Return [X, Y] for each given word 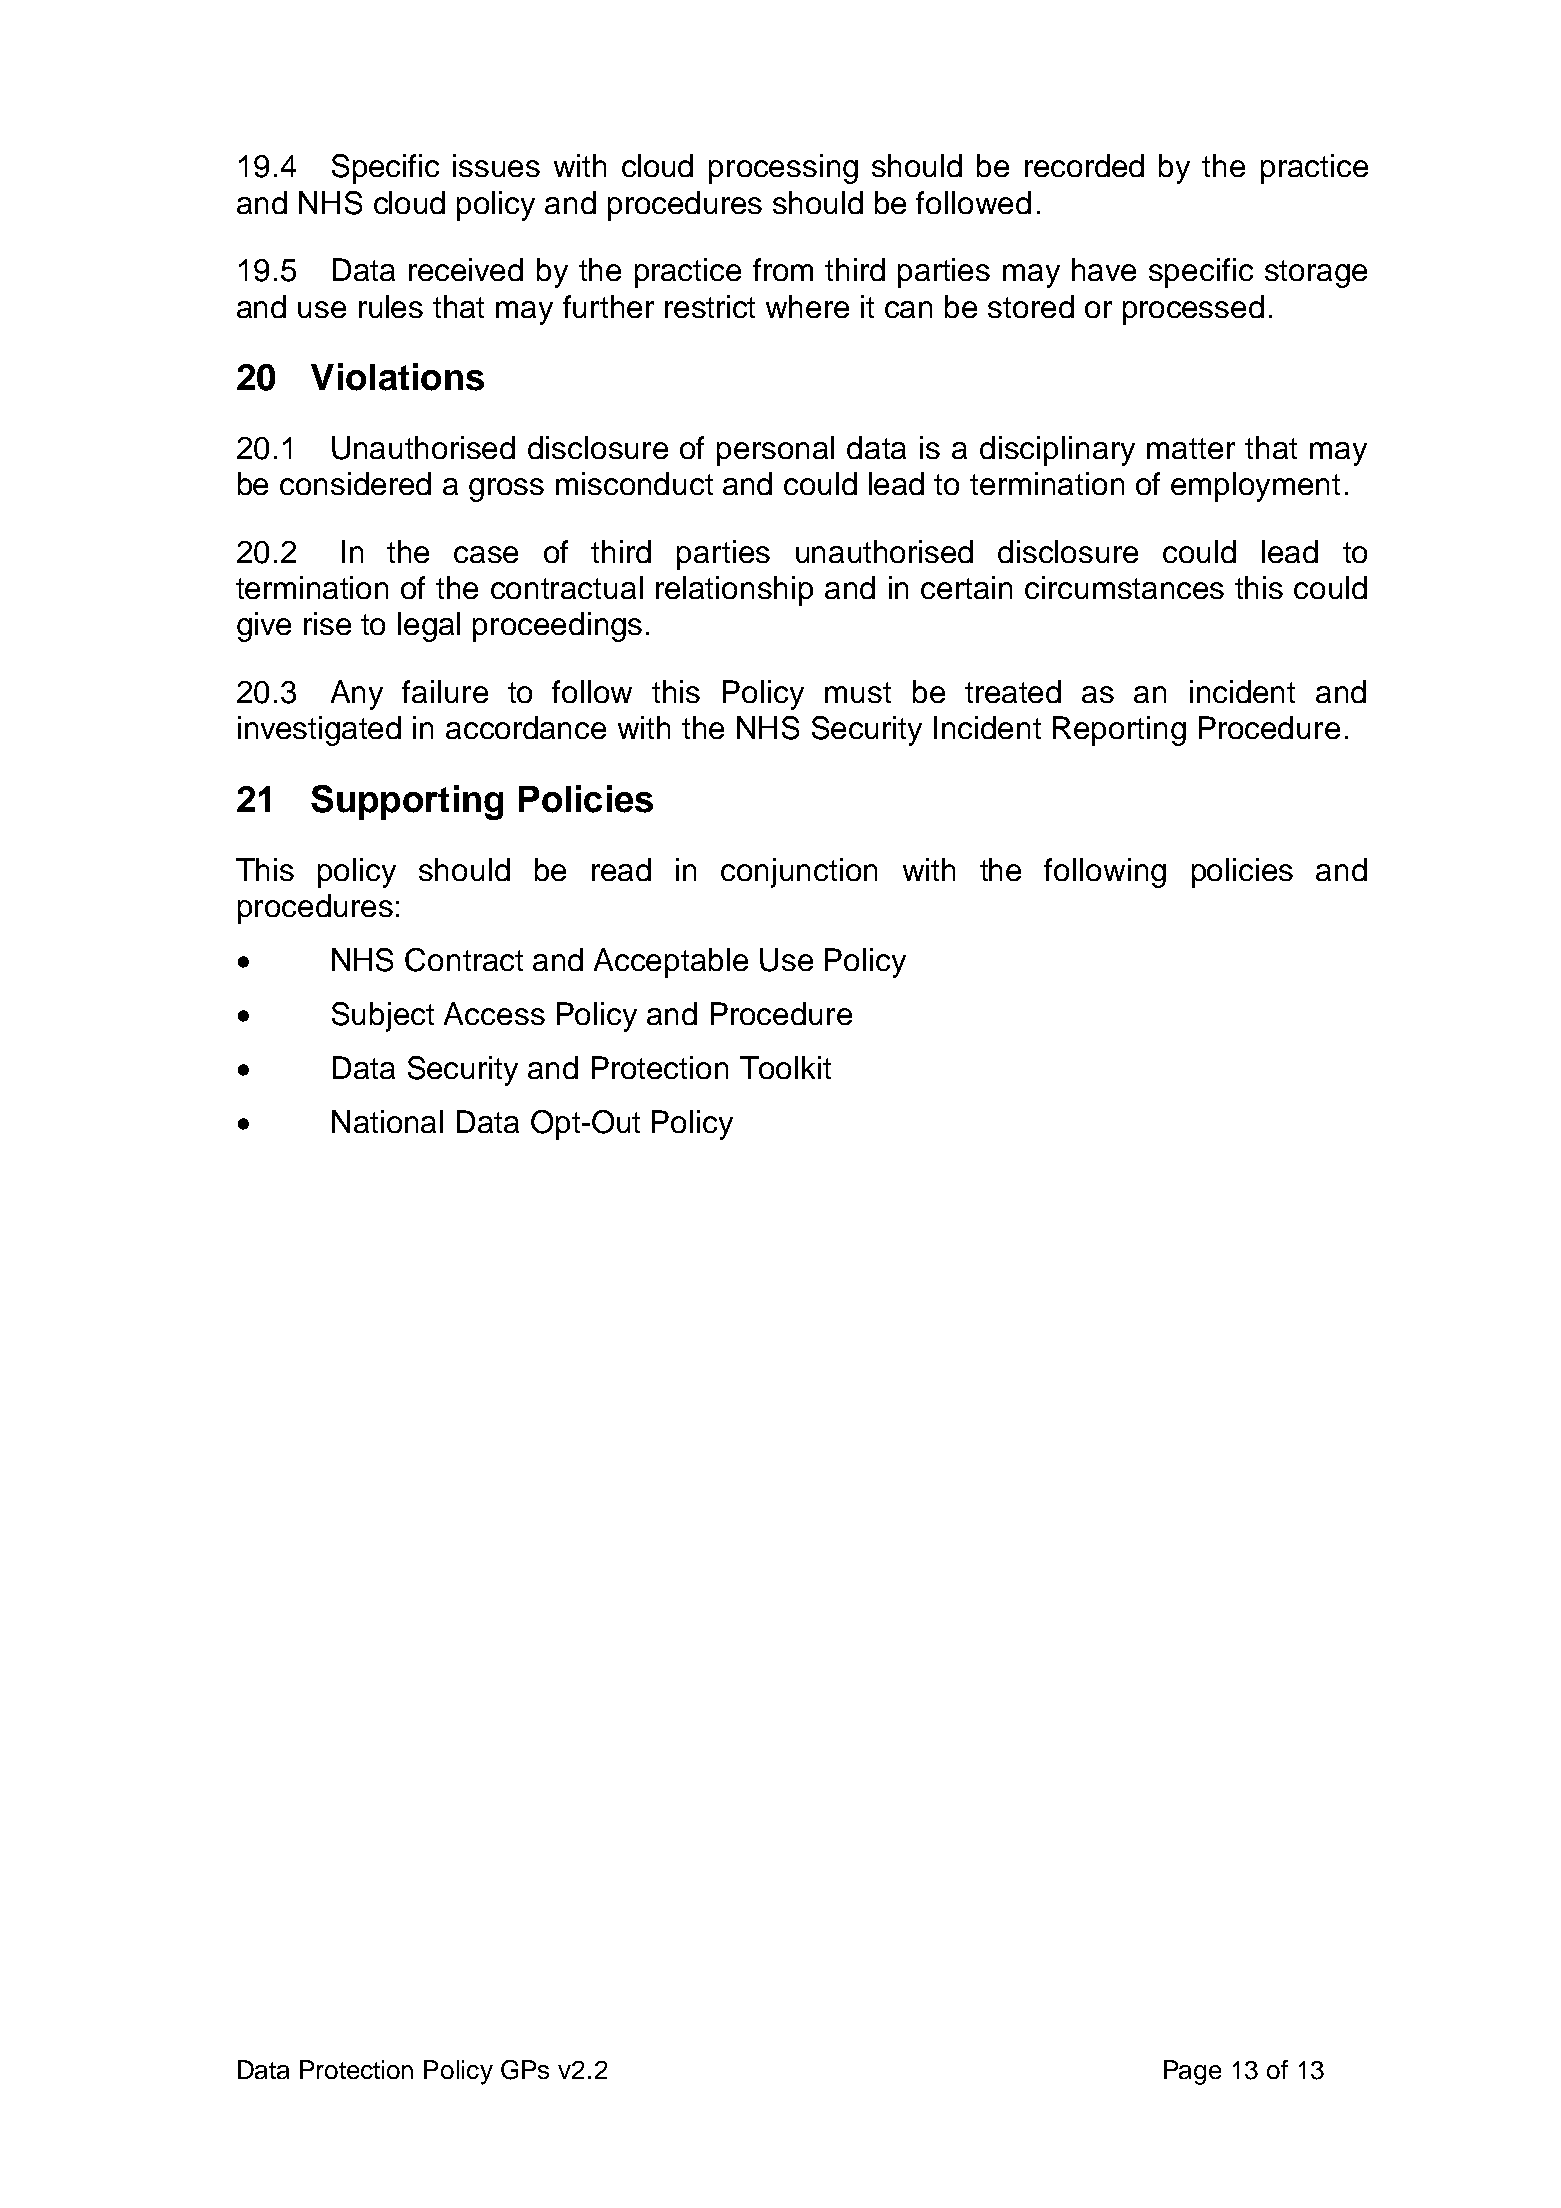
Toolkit [785, 1067]
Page [1192, 2072]
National [387, 1121]
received [466, 269]
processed [1193, 310]
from [783, 269]
